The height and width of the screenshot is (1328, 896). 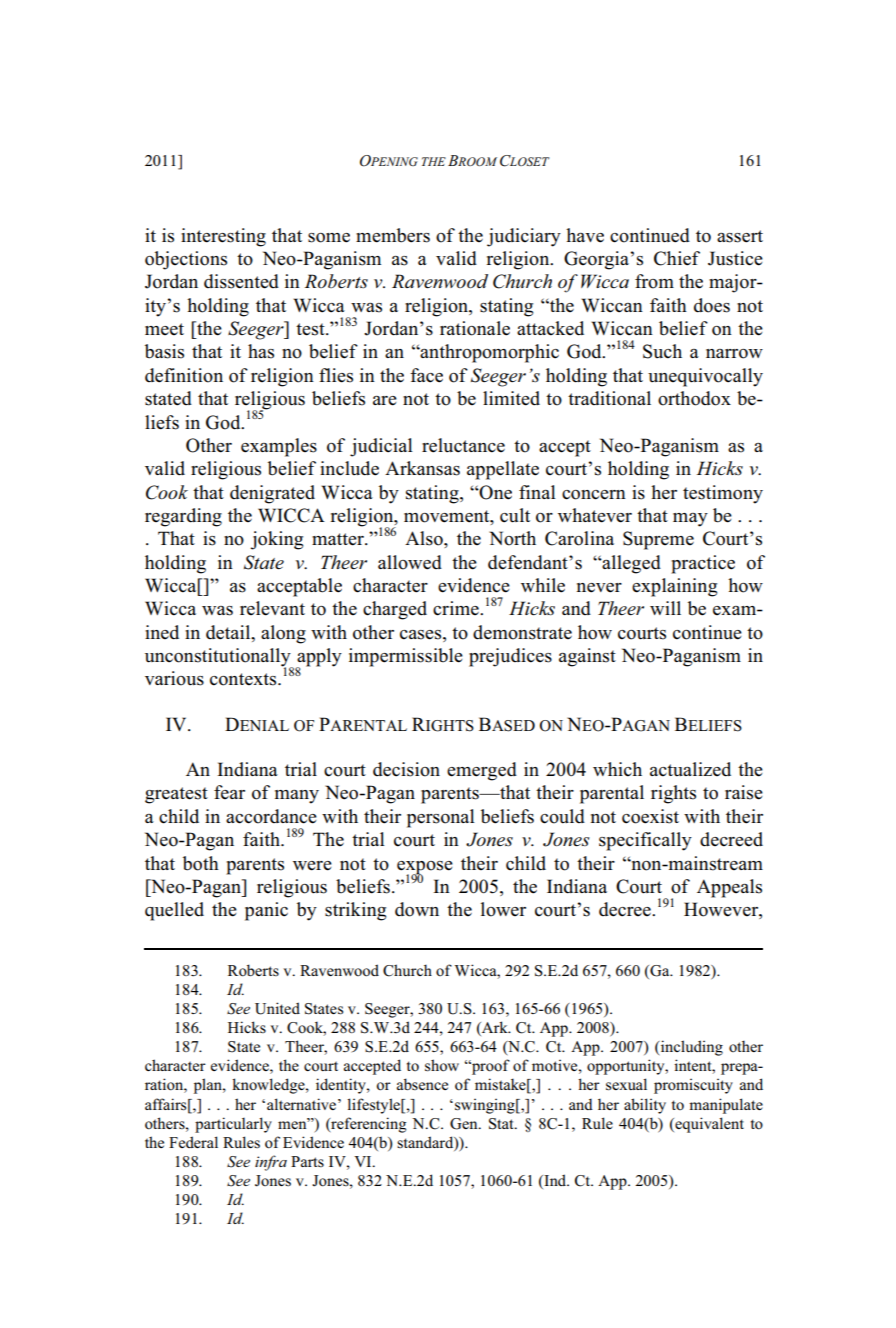 I want to click on particularly, so click(x=233, y=1125).
